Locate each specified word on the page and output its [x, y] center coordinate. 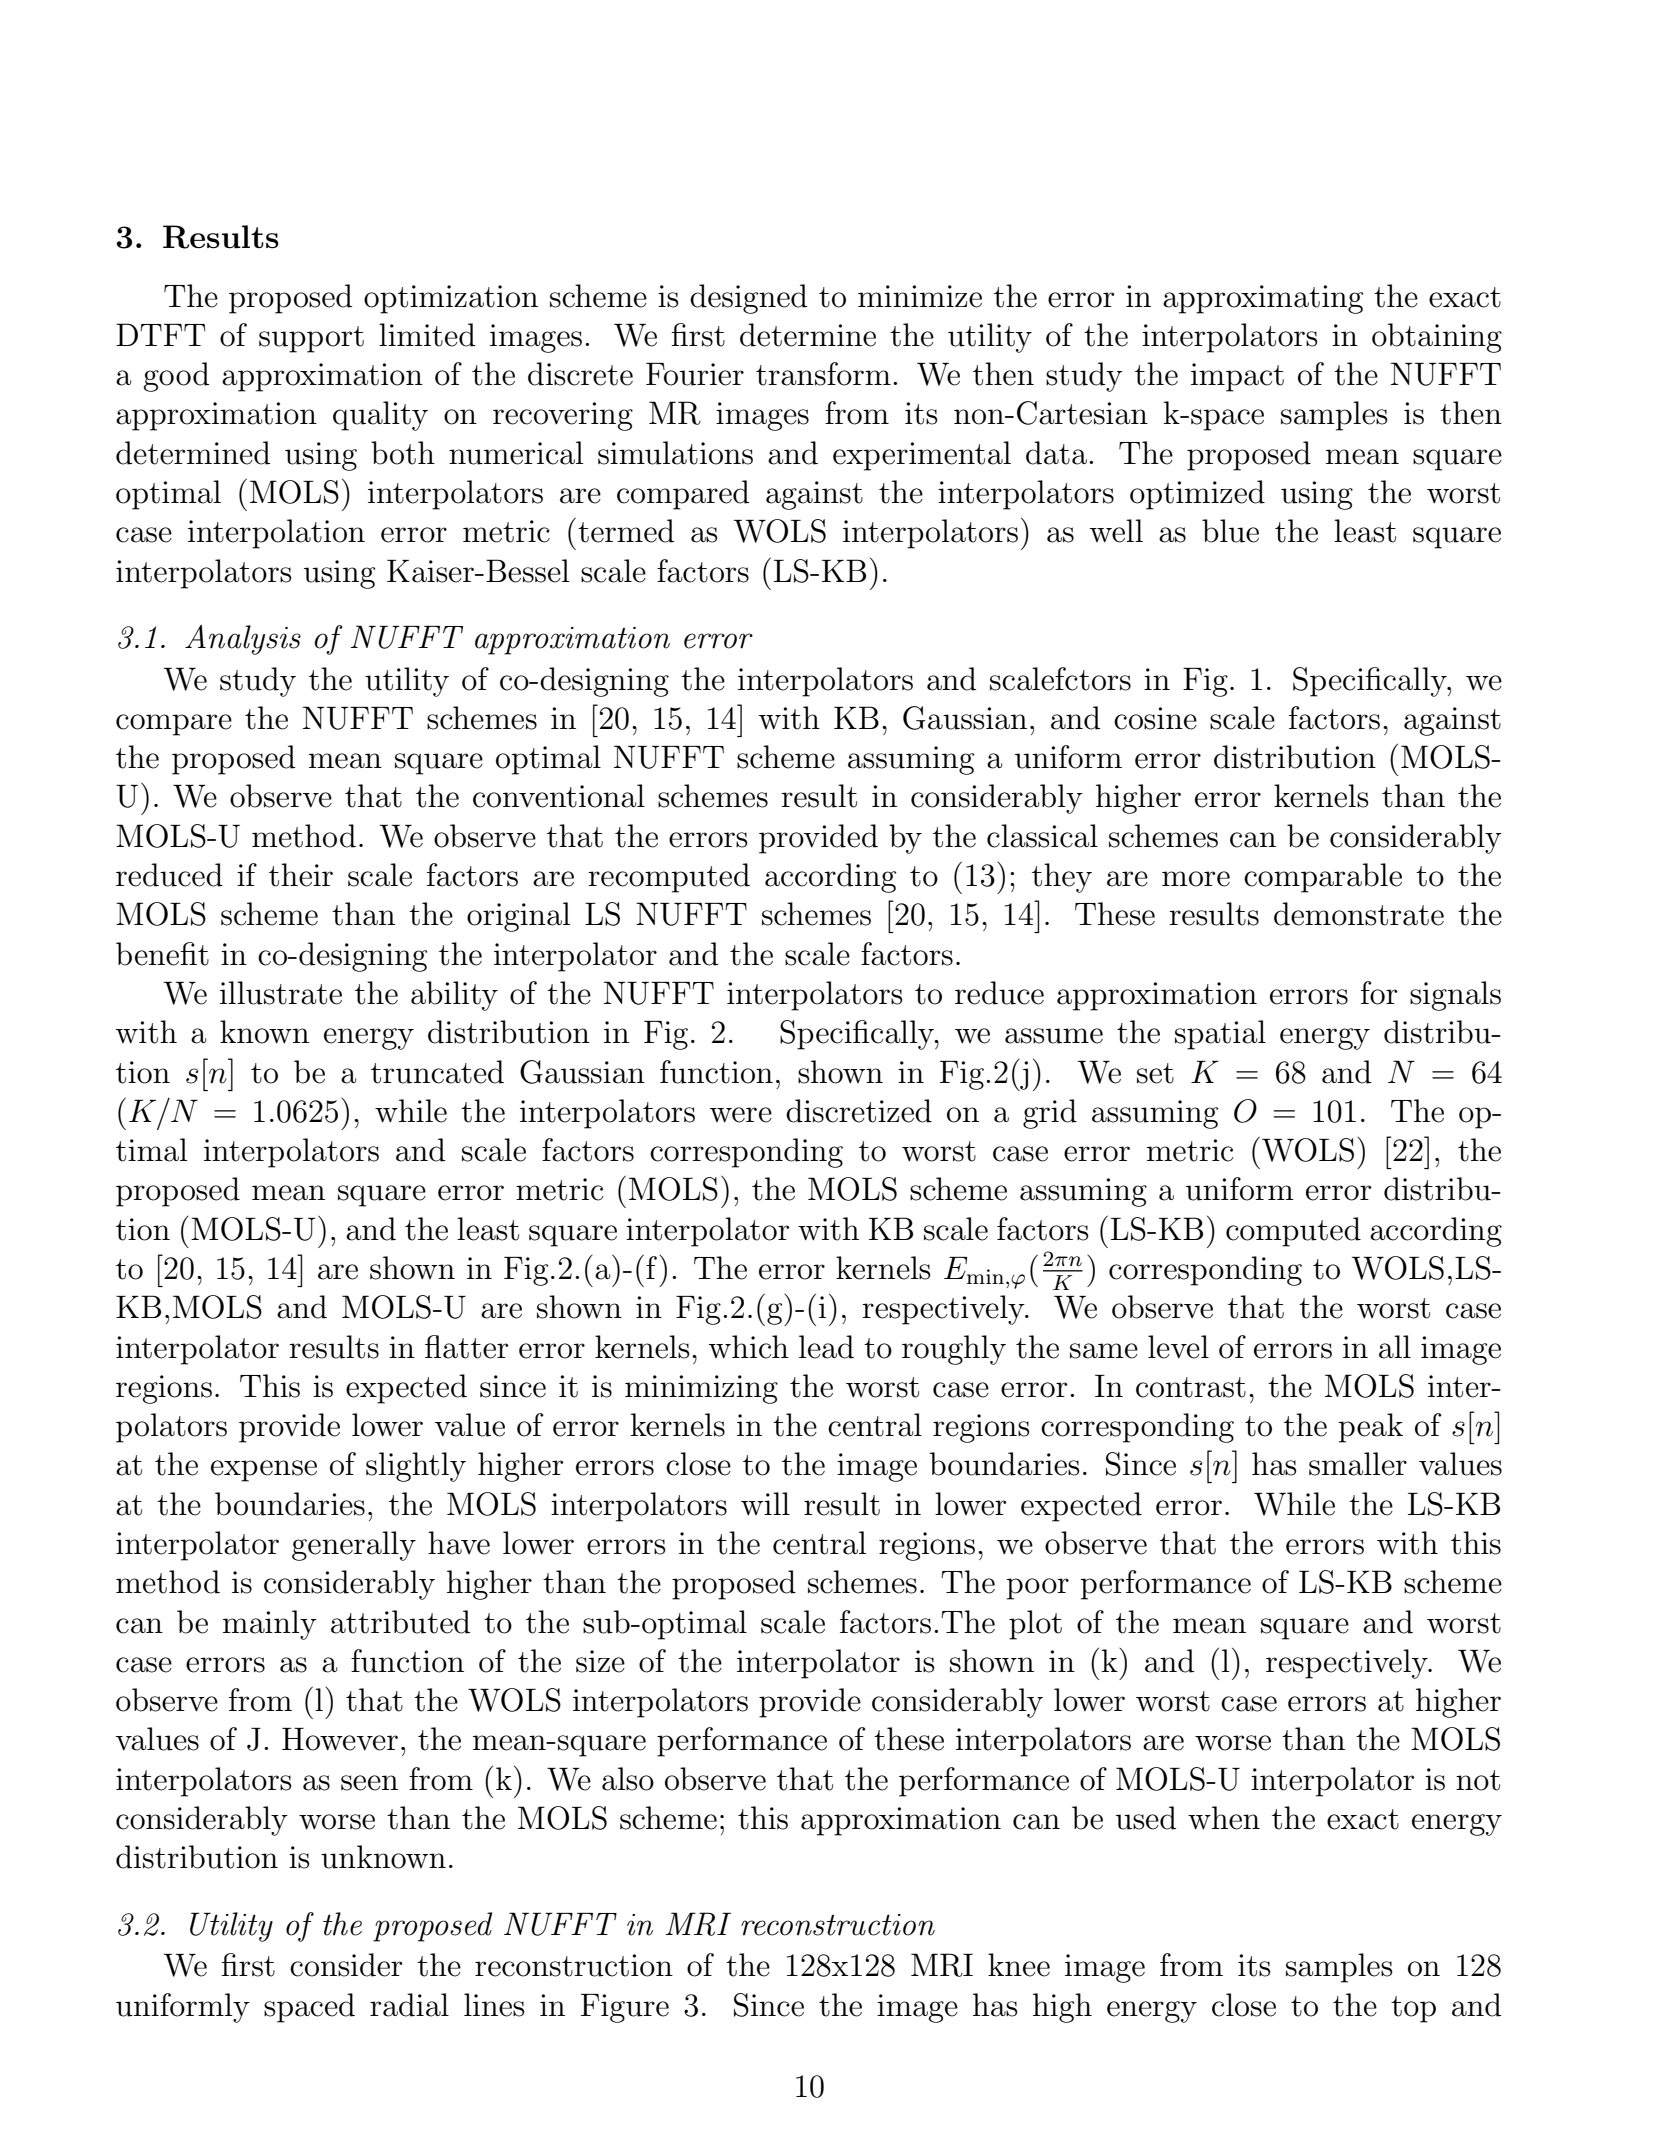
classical [1042, 836]
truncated [437, 1072]
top [1413, 2009]
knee [1019, 1965]
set [1155, 1073]
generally [354, 1546]
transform [823, 374]
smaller [1358, 1464]
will [765, 1503]
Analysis [243, 640]
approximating [1263, 299]
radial [409, 2005]
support [311, 339]
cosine [1155, 718]
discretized [859, 1111]
